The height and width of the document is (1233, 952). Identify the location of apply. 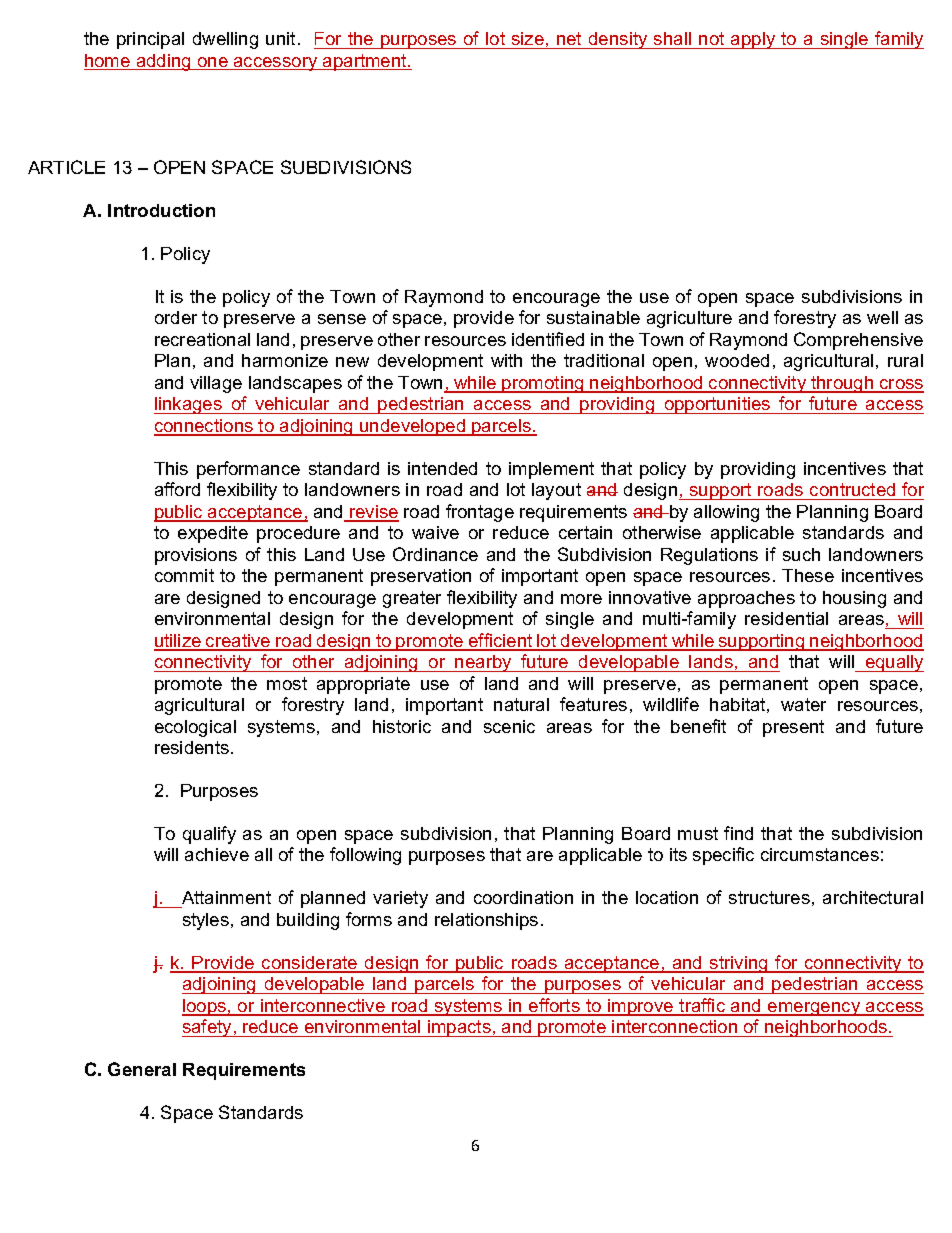
(753, 40).
